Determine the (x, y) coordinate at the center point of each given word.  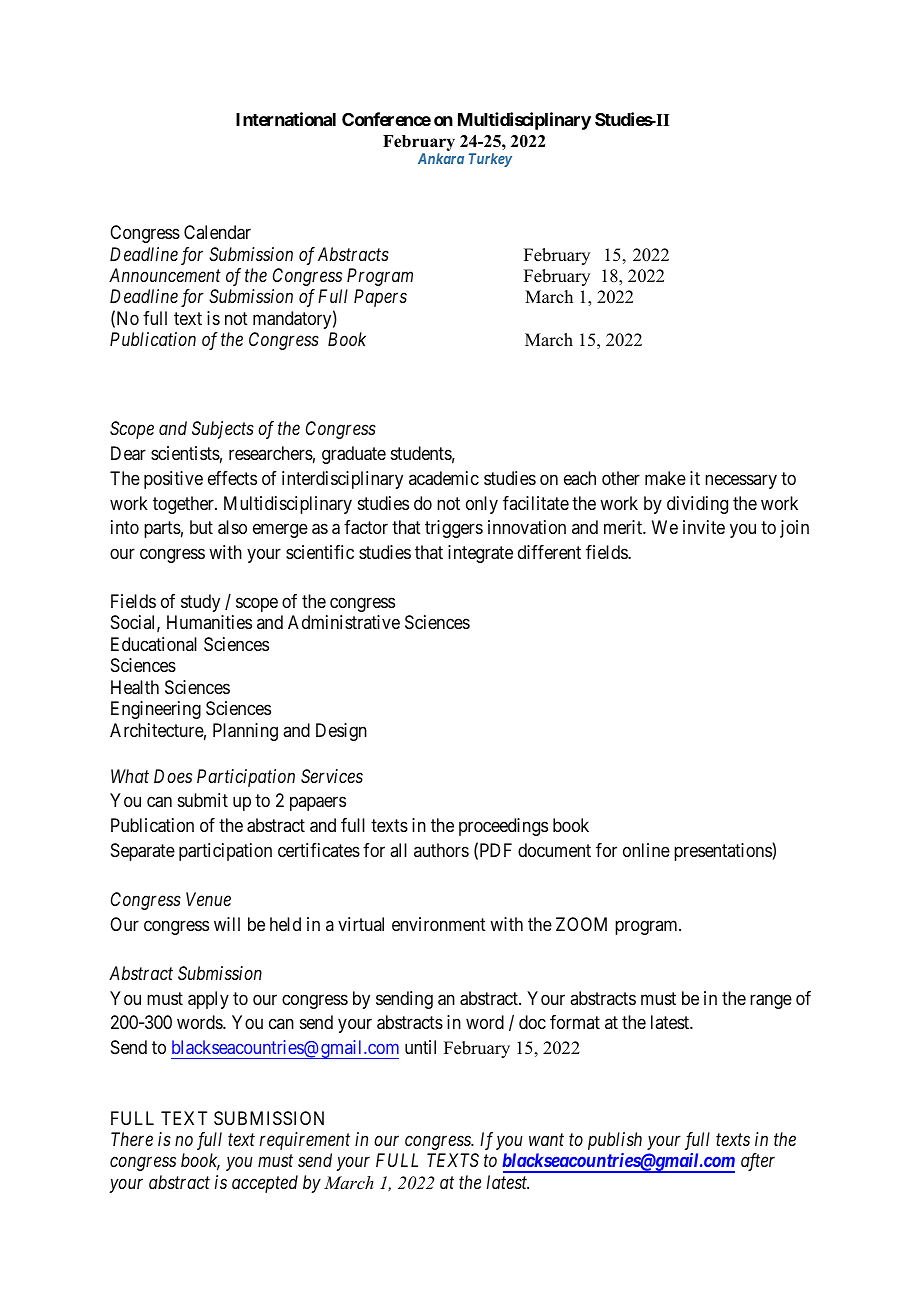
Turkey (490, 160)
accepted (265, 1184)
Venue (208, 899)
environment (439, 924)
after (758, 1162)
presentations (723, 852)
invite (704, 527)
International (286, 119)
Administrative (344, 622)
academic (444, 478)
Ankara (441, 158)
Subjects (223, 430)
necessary (741, 481)
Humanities (209, 622)
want (546, 1140)
